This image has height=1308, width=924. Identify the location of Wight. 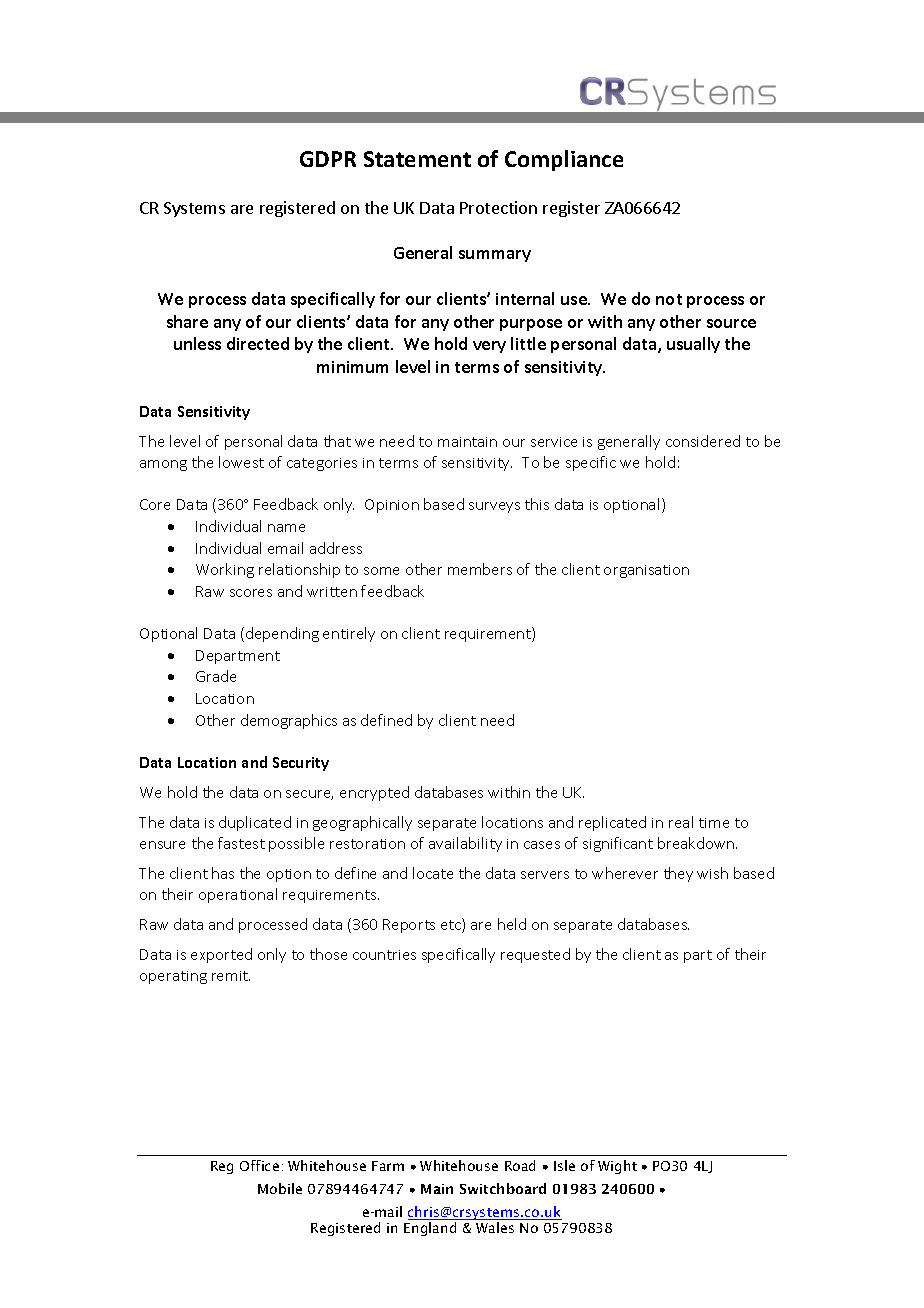
(617, 1167).
